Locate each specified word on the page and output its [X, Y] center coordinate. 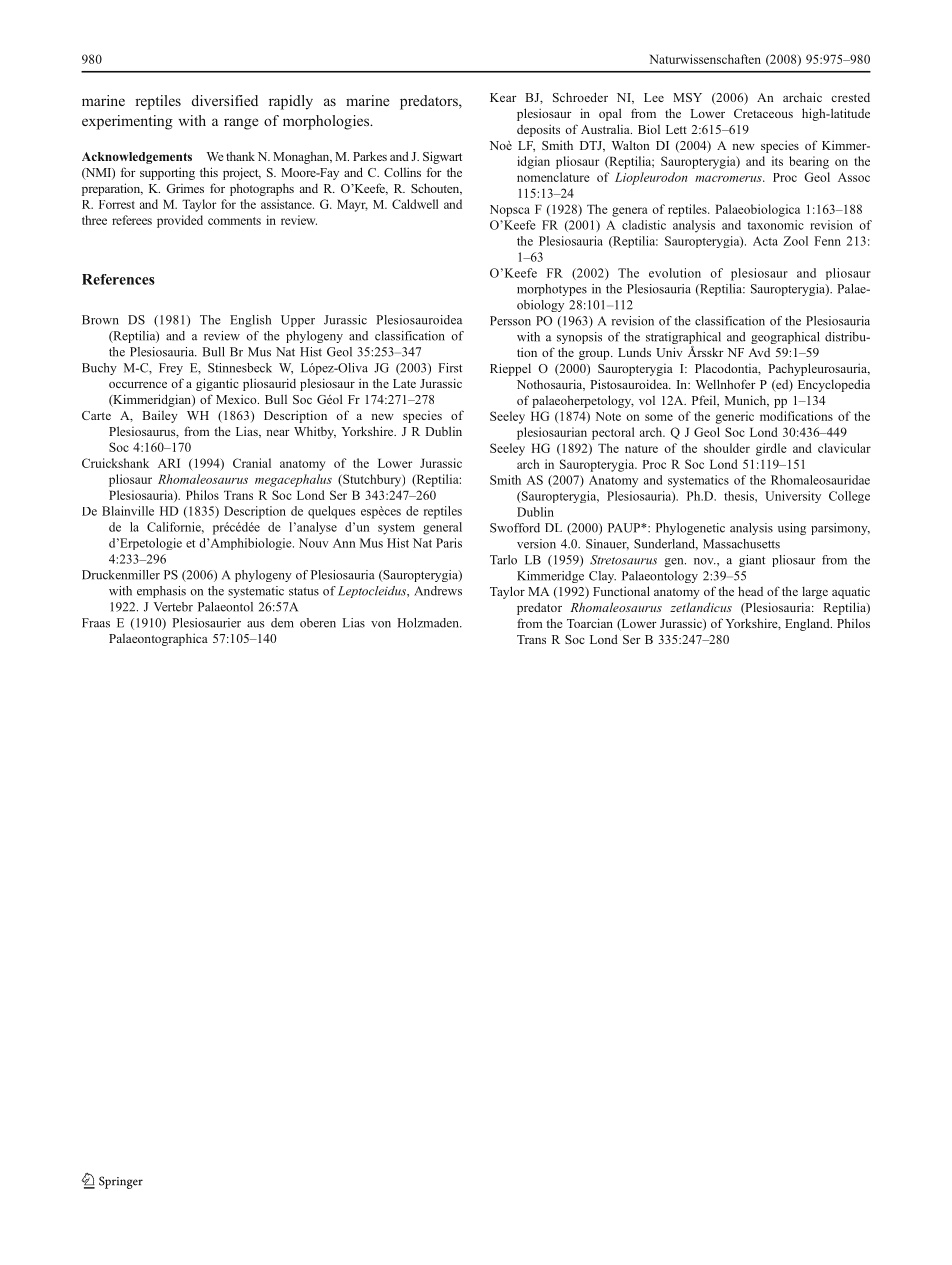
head [750, 591]
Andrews [438, 591]
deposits [538, 130]
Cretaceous [763, 113]
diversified [225, 100]
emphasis [161, 592]
